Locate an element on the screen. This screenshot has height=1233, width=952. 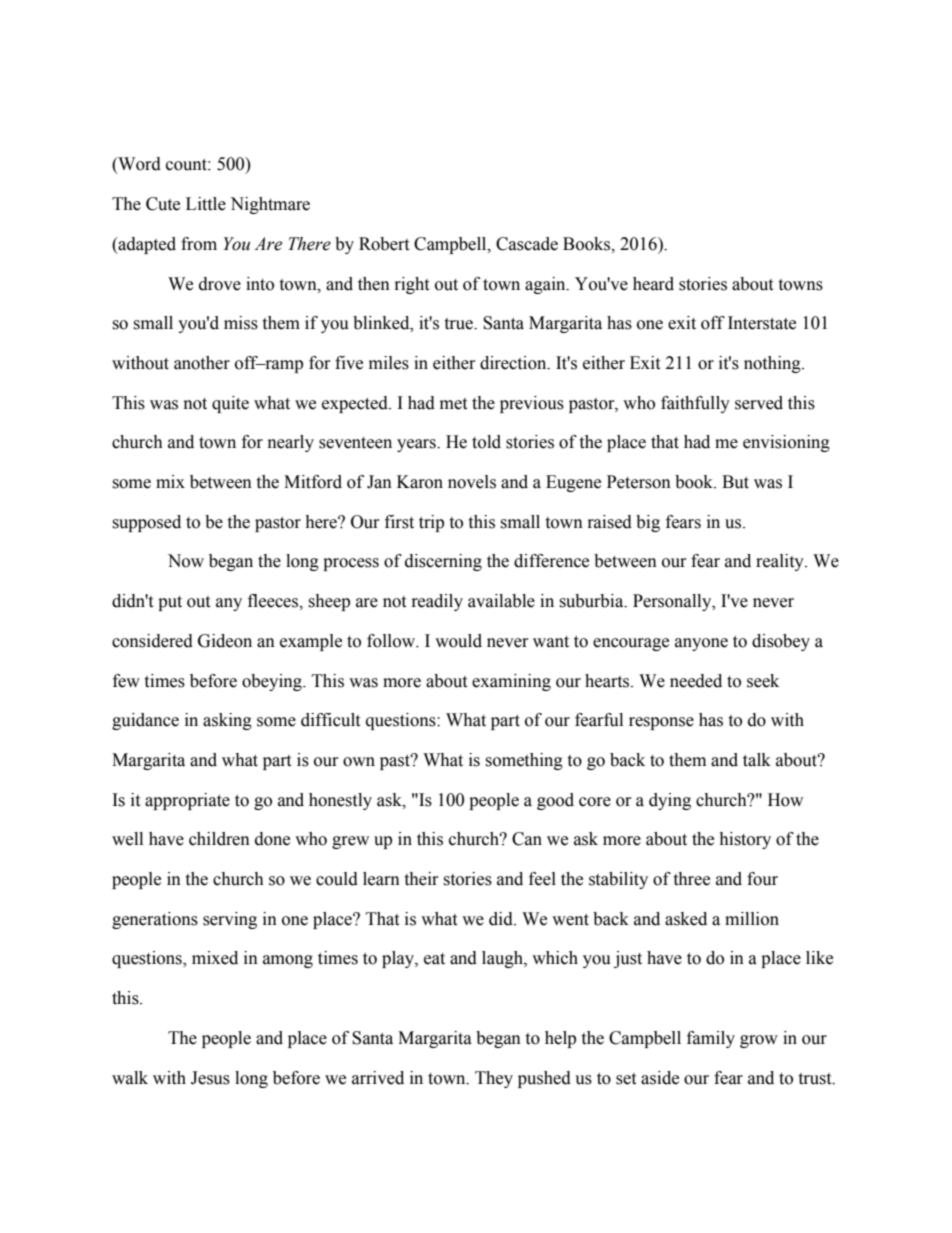
They is located at coordinates (494, 1079).
